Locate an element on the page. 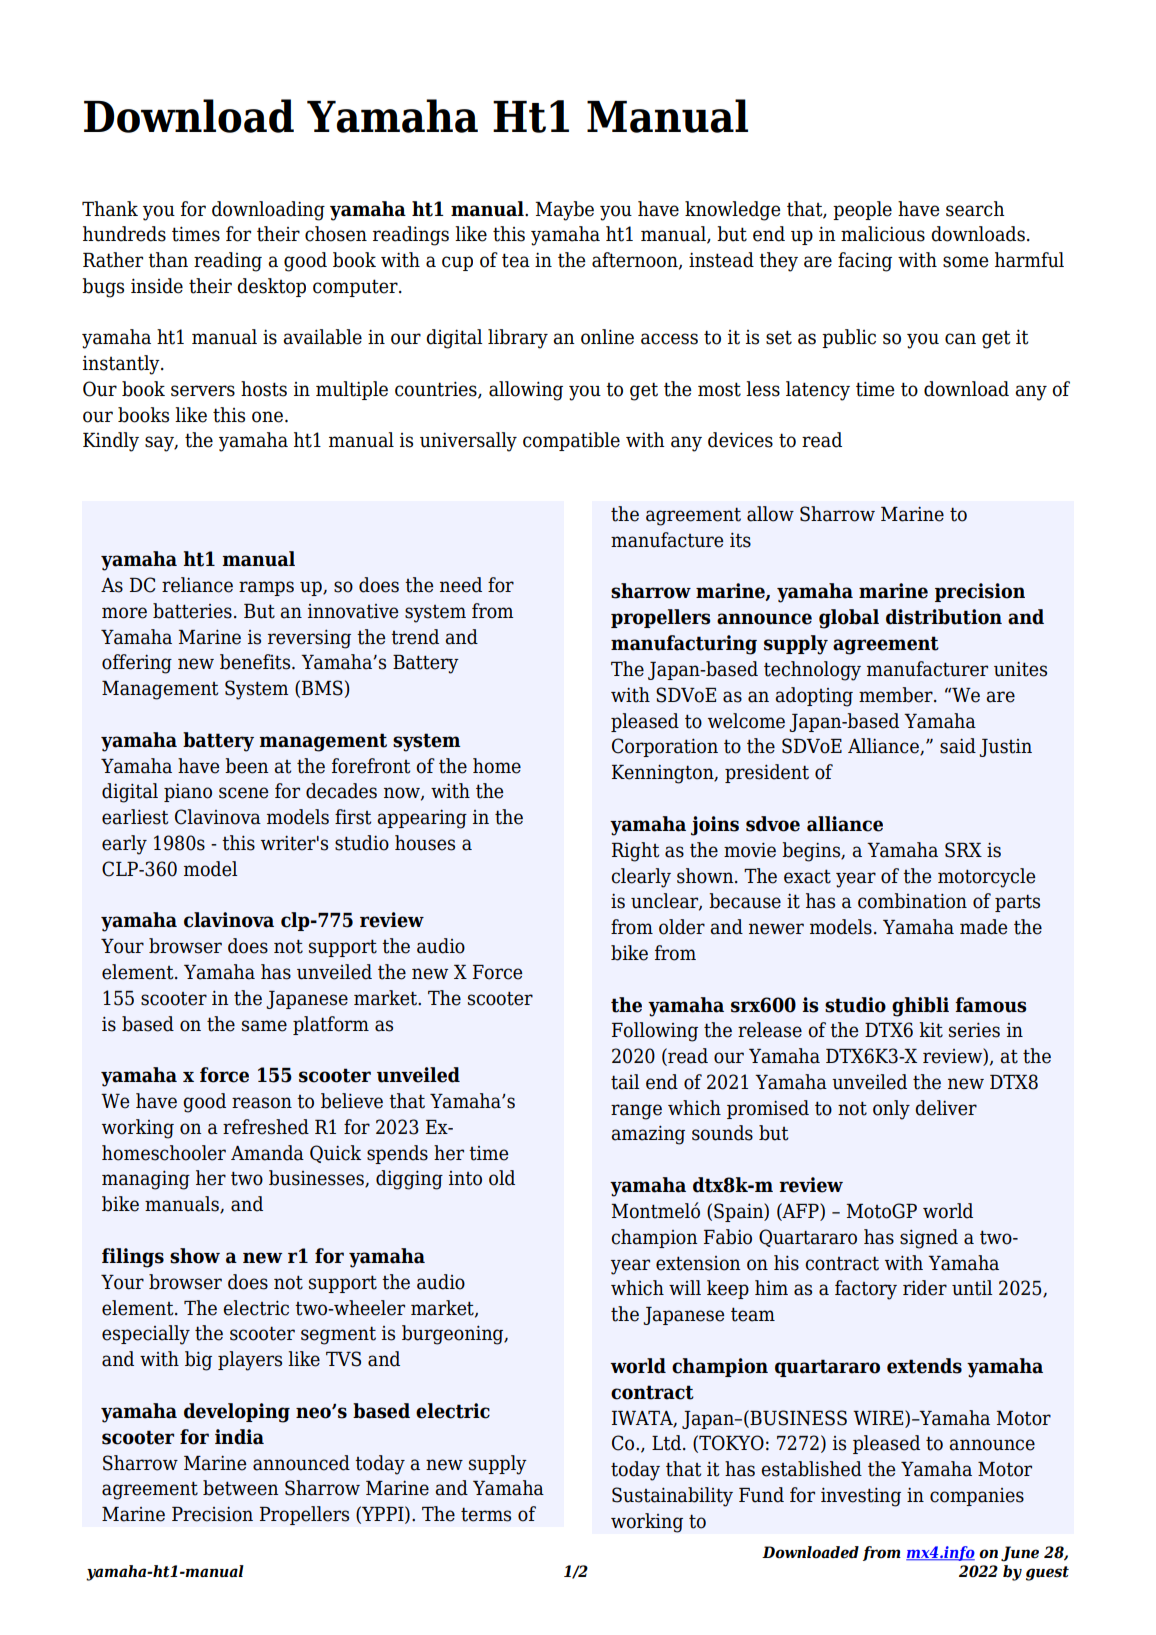 The image size is (1156, 1635). Maybe is located at coordinates (564, 211).
